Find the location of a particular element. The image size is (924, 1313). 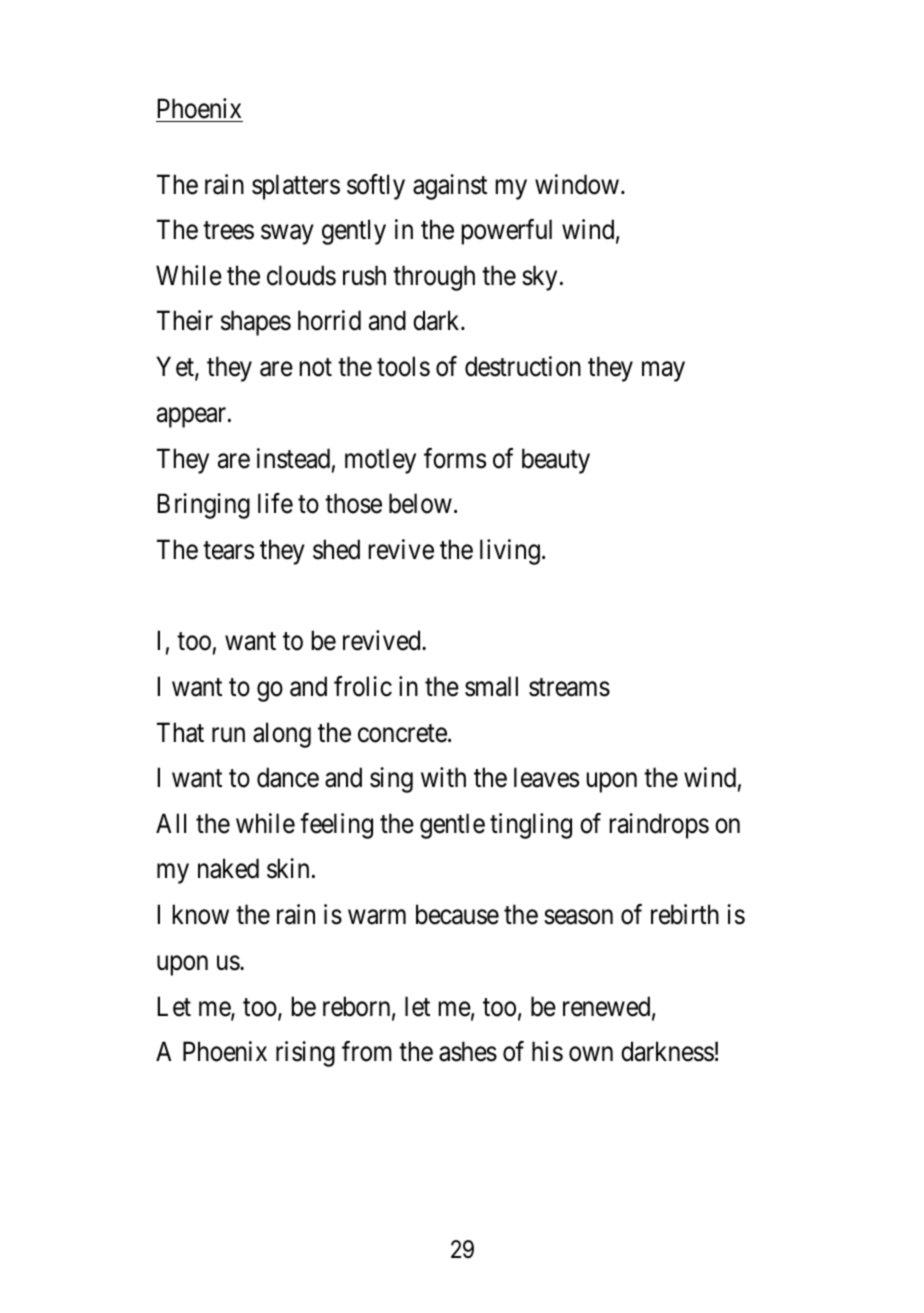

from is located at coordinates (367, 1051).
